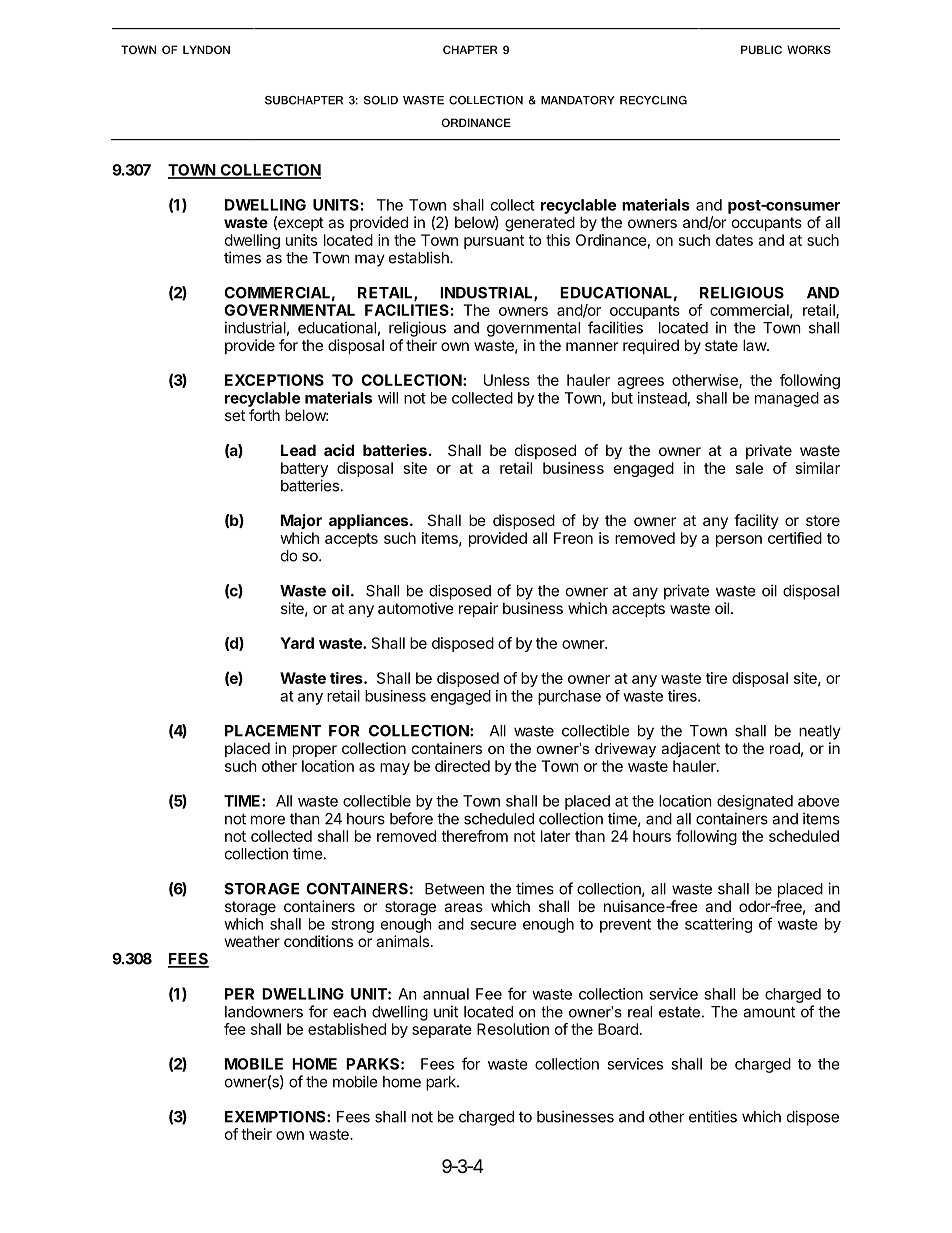 The image size is (952, 1233). I want to click on MANDATORY, so click(578, 100).
